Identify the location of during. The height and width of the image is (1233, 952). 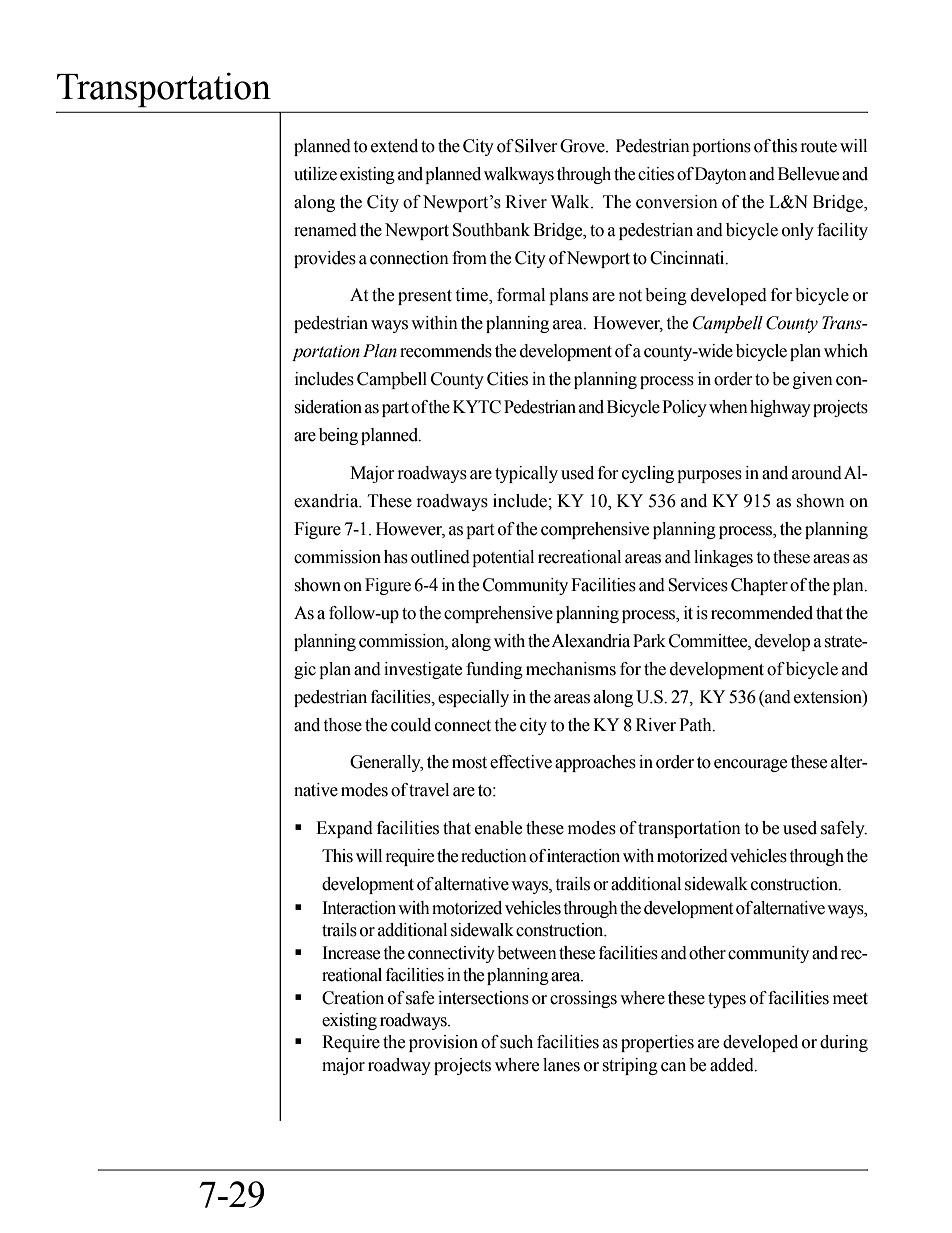
(844, 1043).
